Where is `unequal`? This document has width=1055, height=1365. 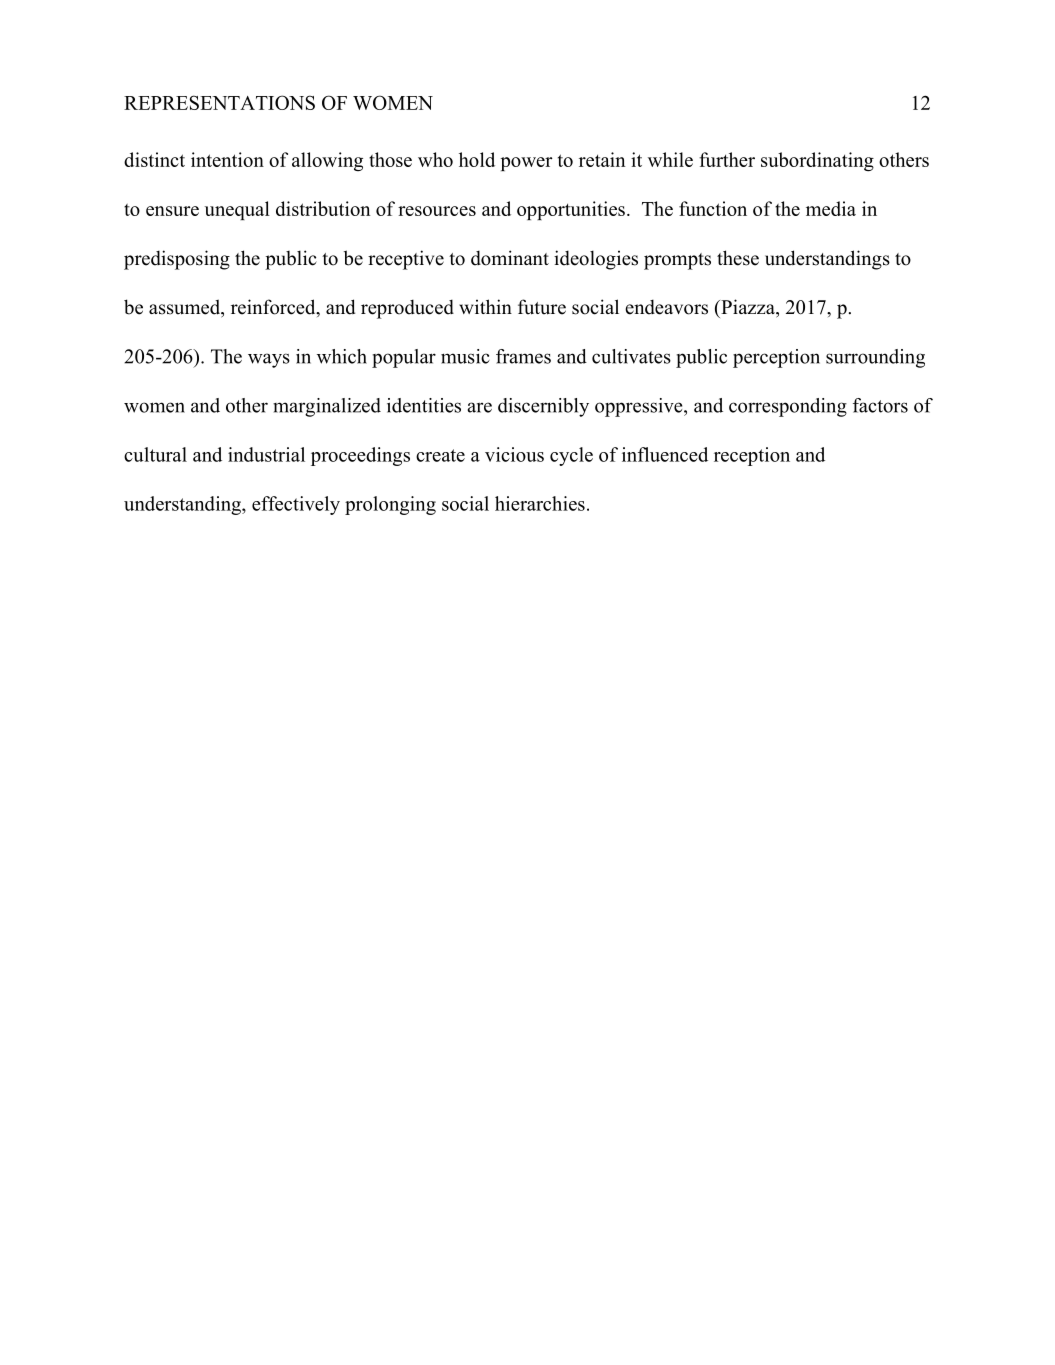
unequal is located at coordinates (237, 210).
